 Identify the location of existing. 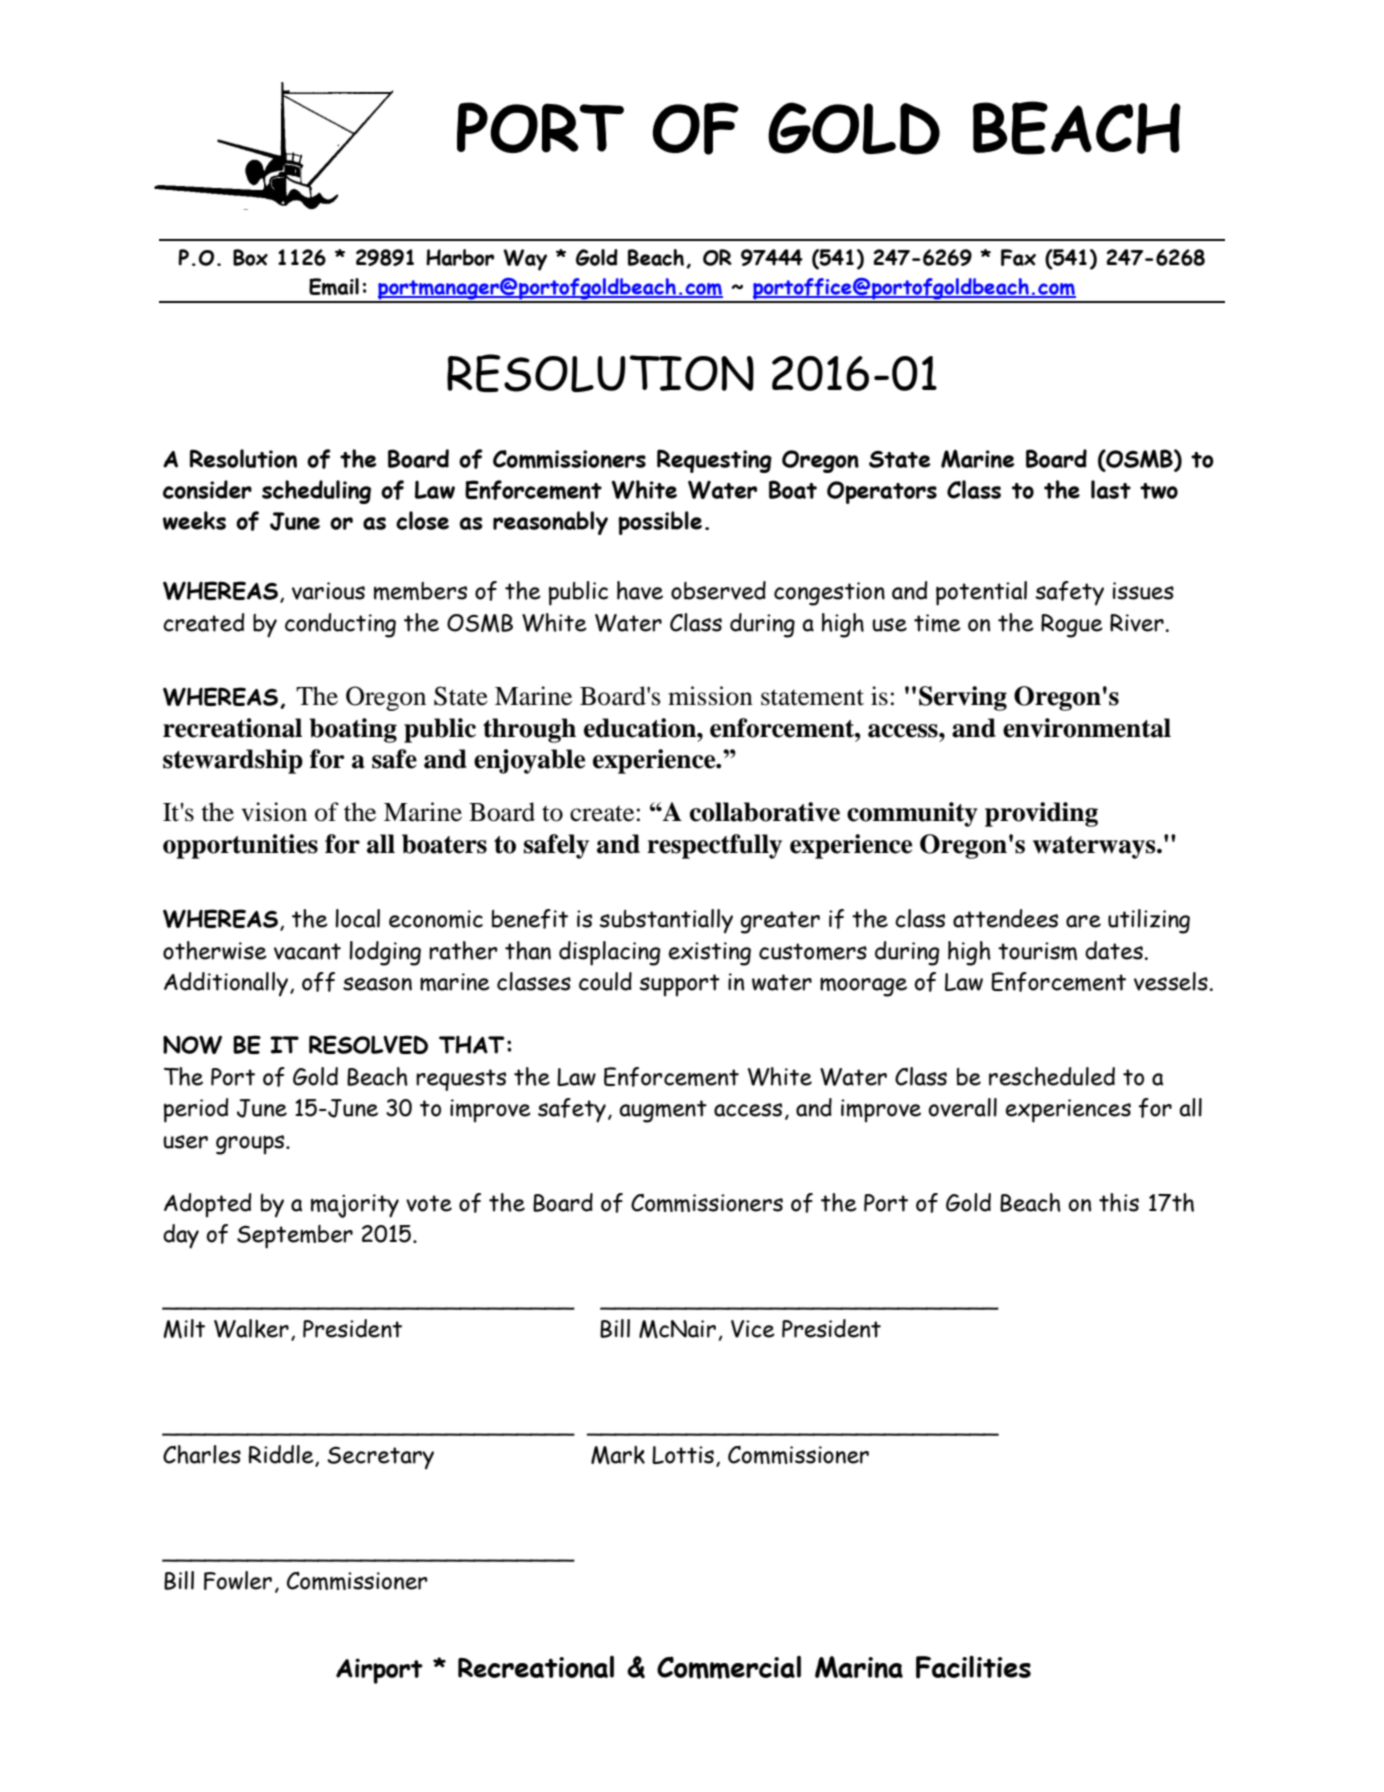
(710, 954).
